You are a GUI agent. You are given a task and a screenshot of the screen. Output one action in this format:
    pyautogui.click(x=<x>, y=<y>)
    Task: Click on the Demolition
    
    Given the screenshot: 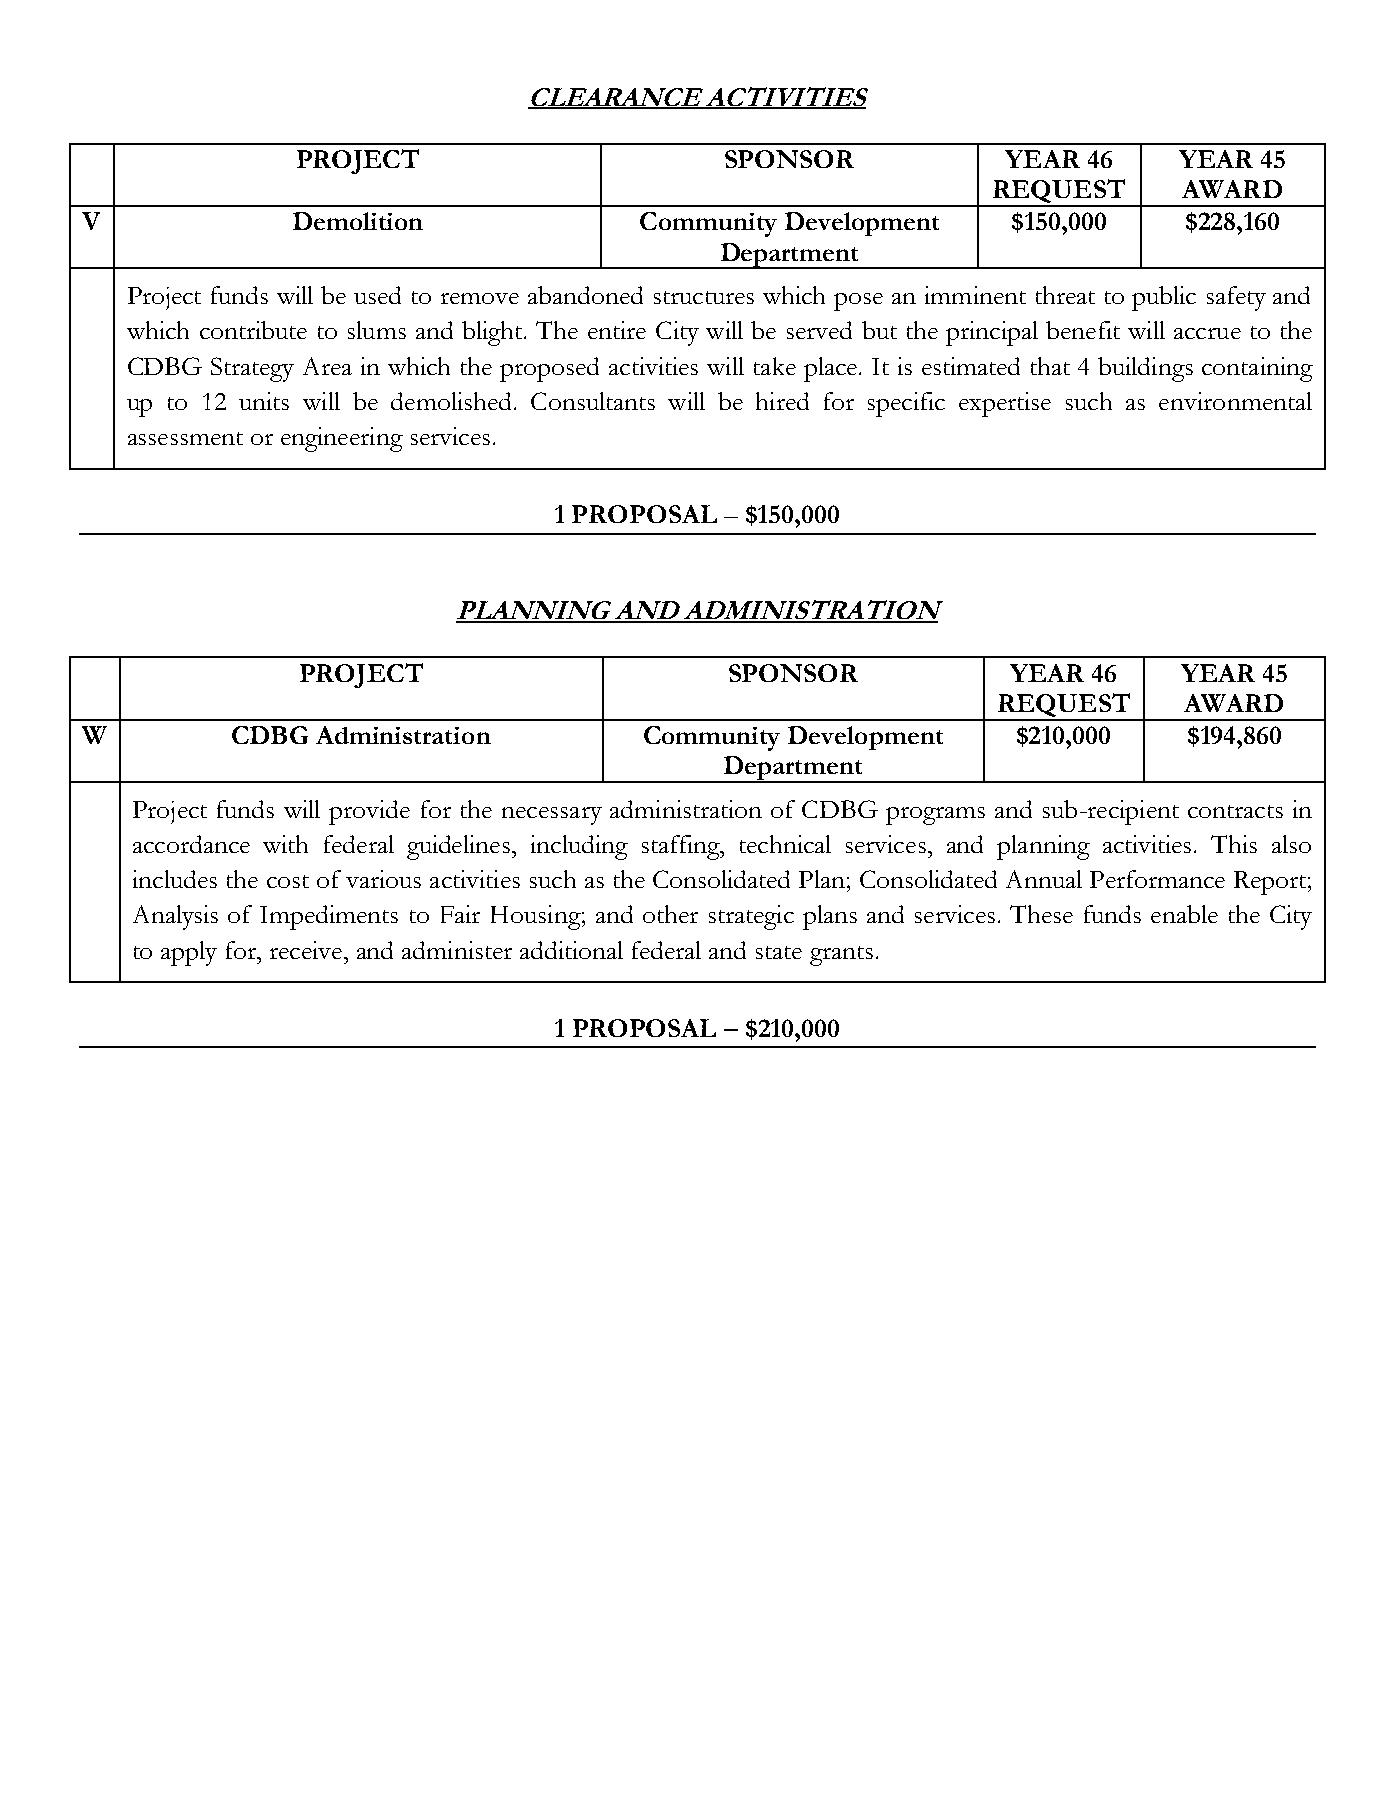 What is the action you would take?
    pyautogui.click(x=358, y=221)
